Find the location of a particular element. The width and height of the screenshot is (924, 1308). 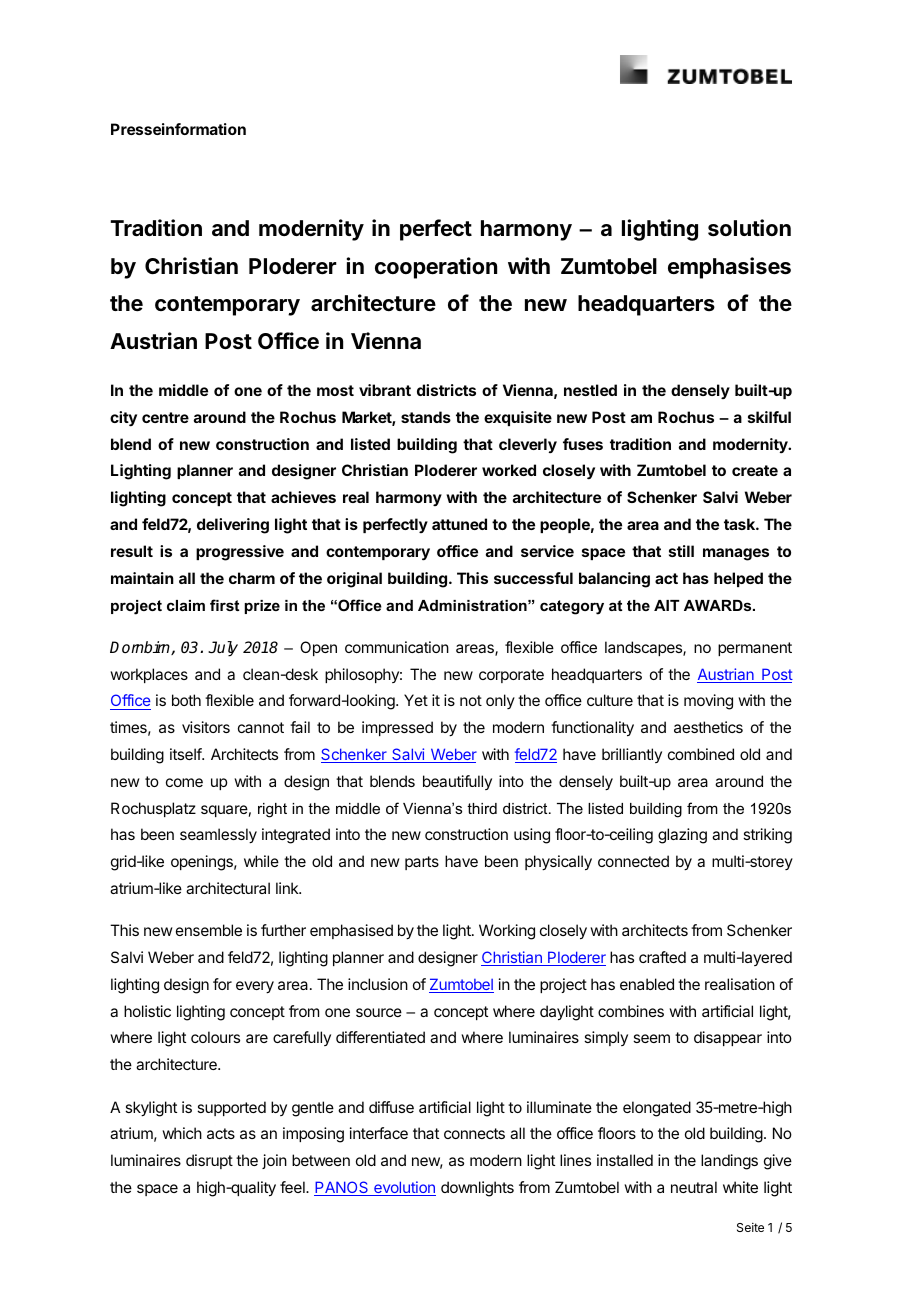

progressive is located at coordinates (240, 553).
